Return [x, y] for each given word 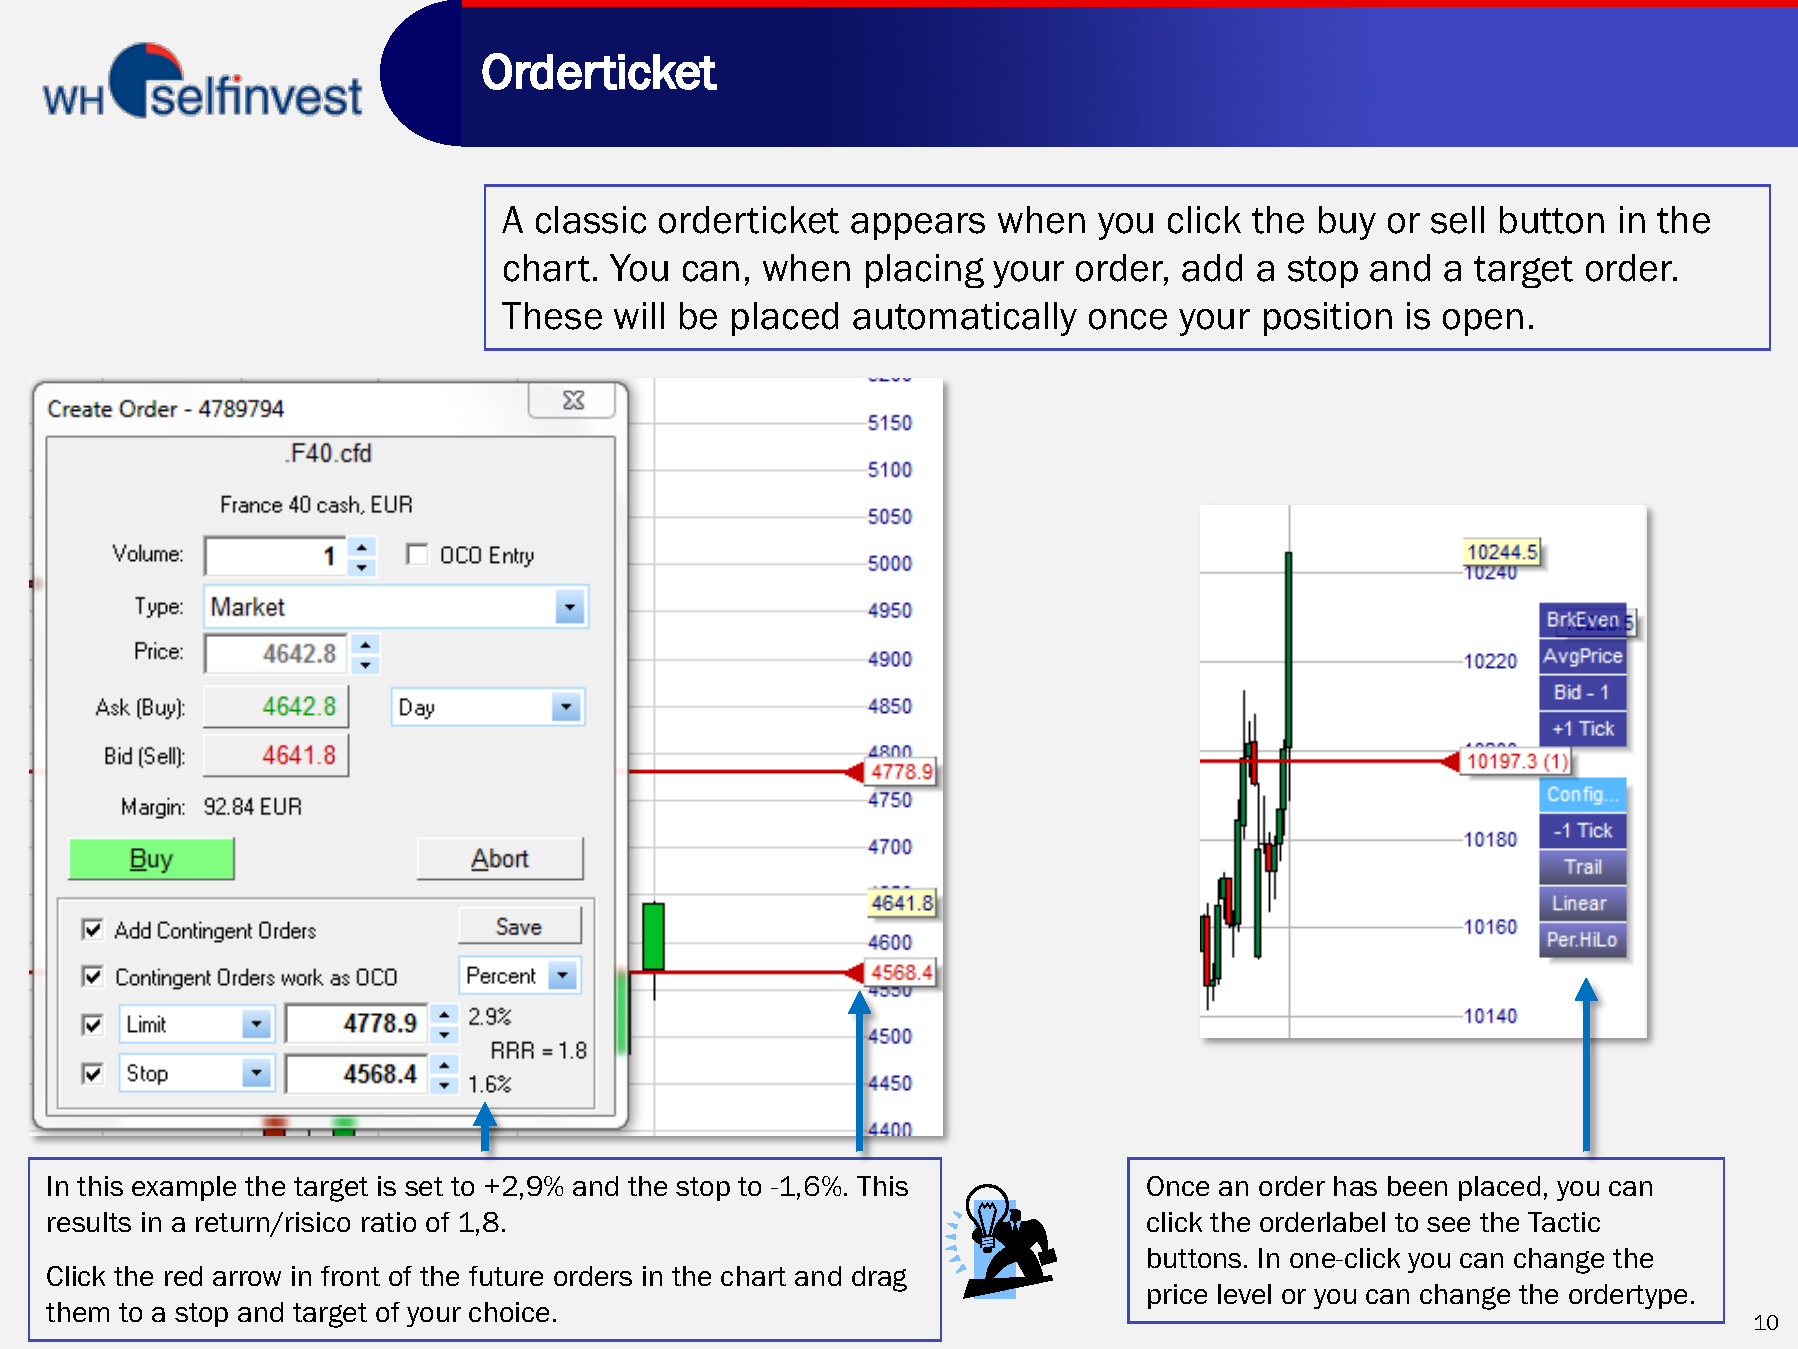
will [639, 315]
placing [925, 271]
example [184, 1188]
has [1355, 1186]
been [1417, 1186]
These [552, 316]
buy [1347, 223]
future [506, 1276]
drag [879, 1279]
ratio [389, 1222]
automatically [965, 319]
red [183, 1276]
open [1483, 322]
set [424, 1186]
